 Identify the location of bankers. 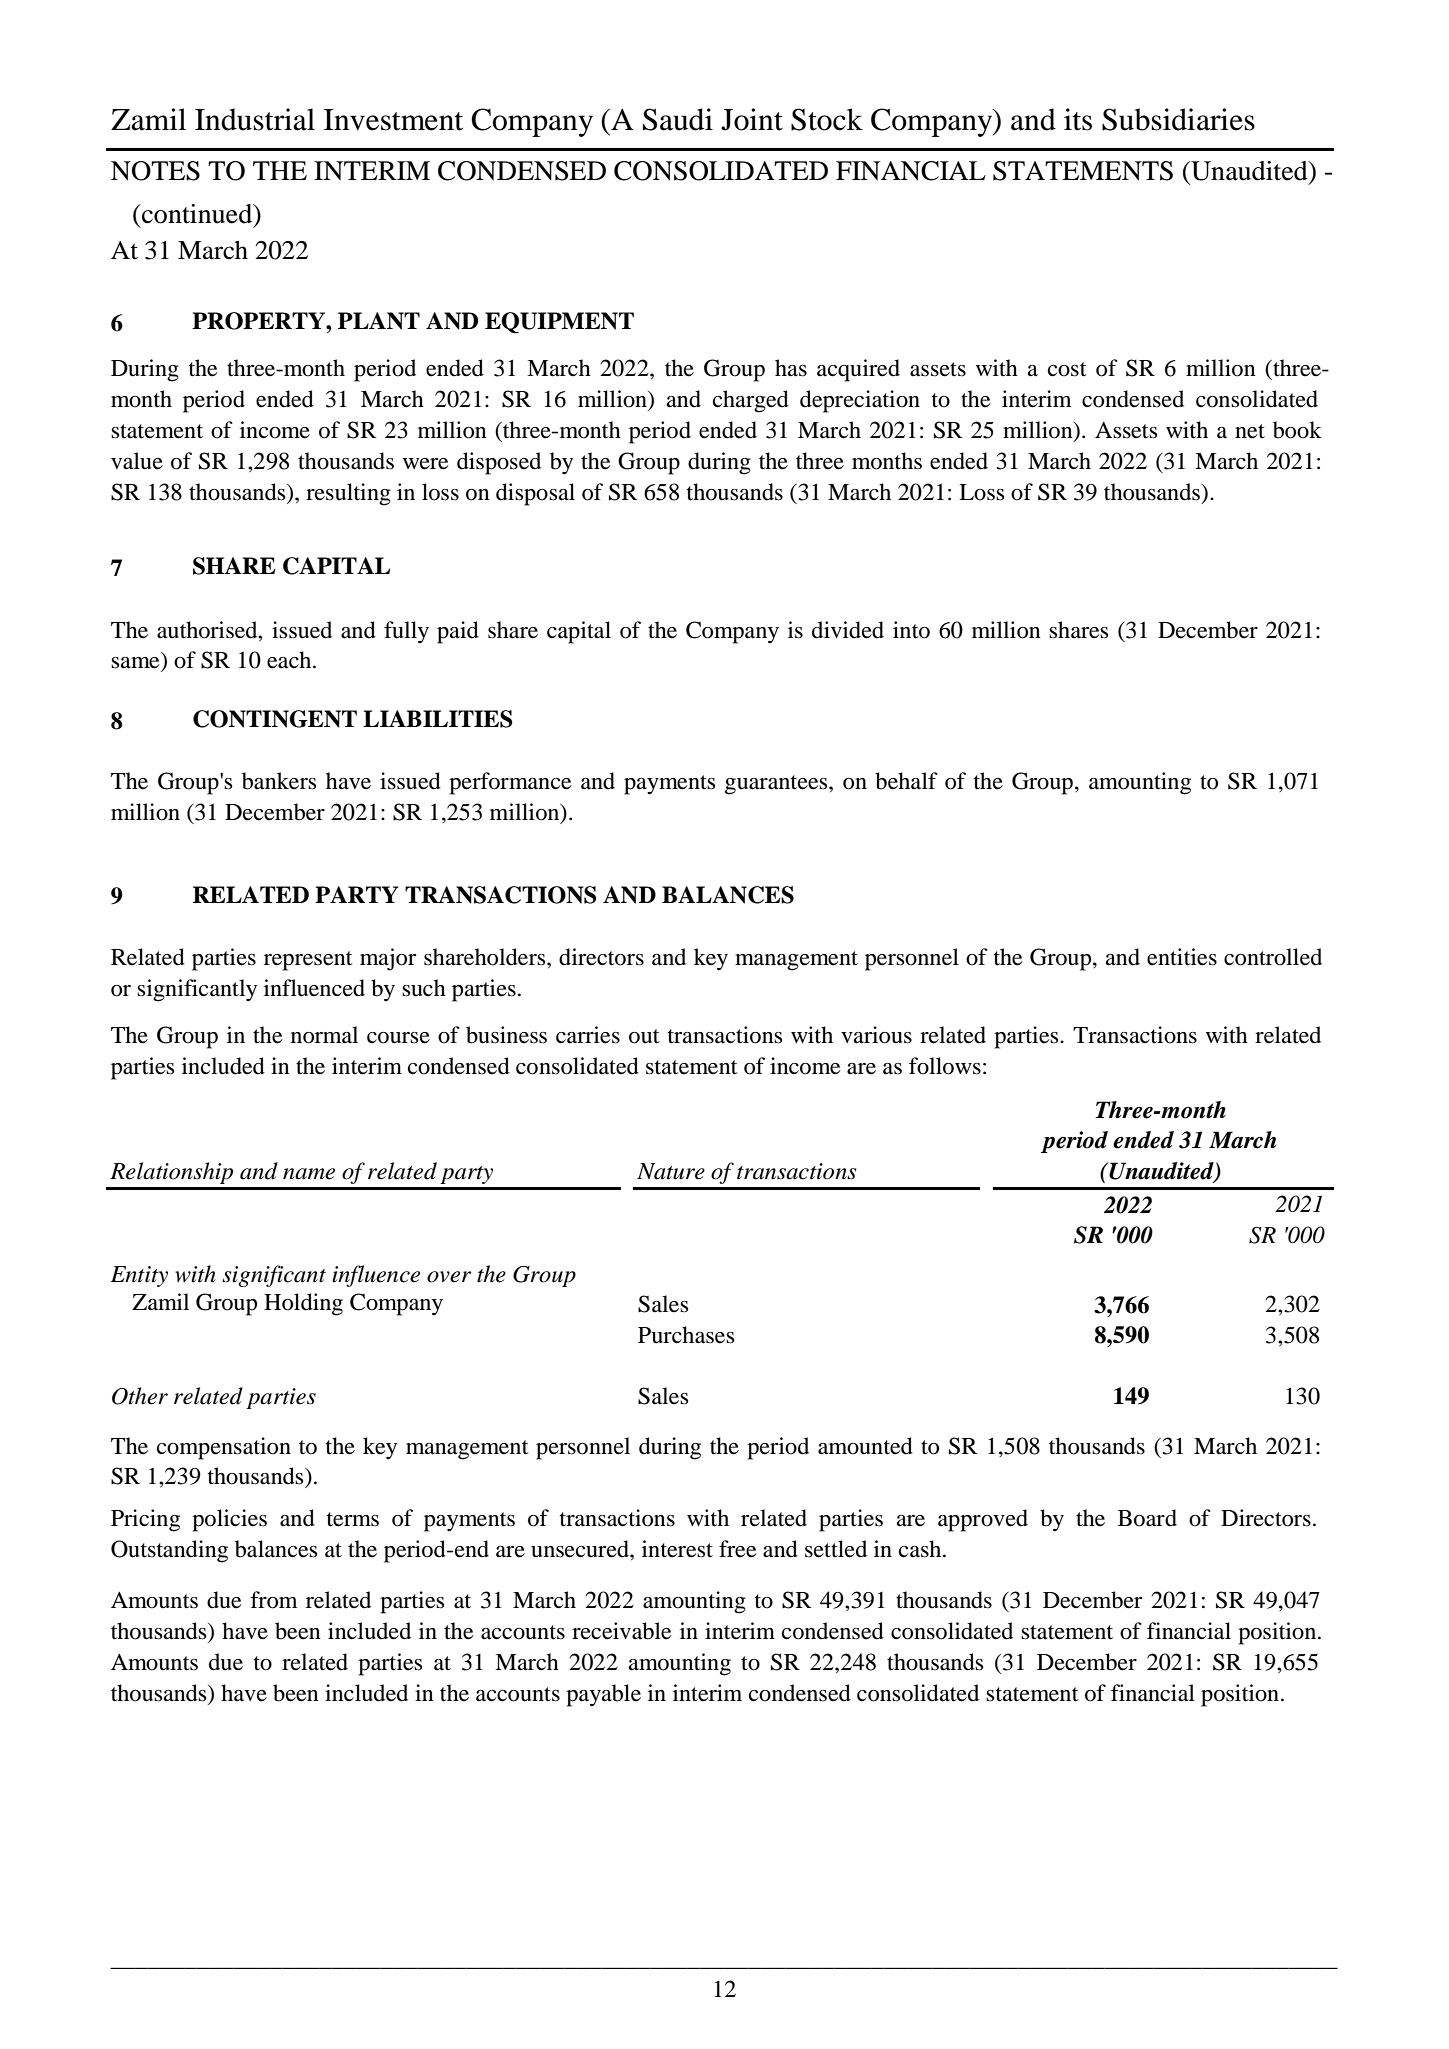
(279, 781).
